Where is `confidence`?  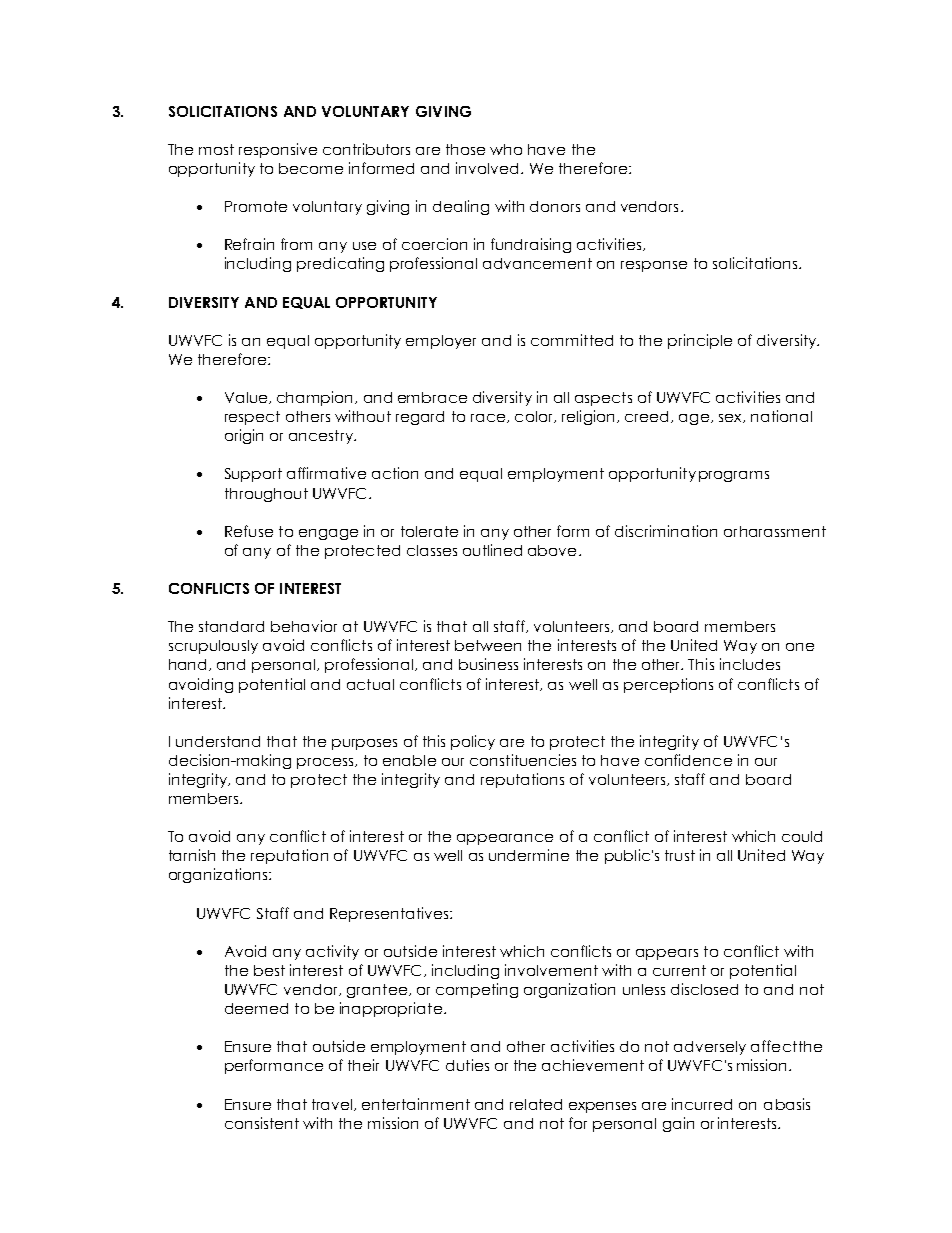
confidence is located at coordinates (688, 760).
